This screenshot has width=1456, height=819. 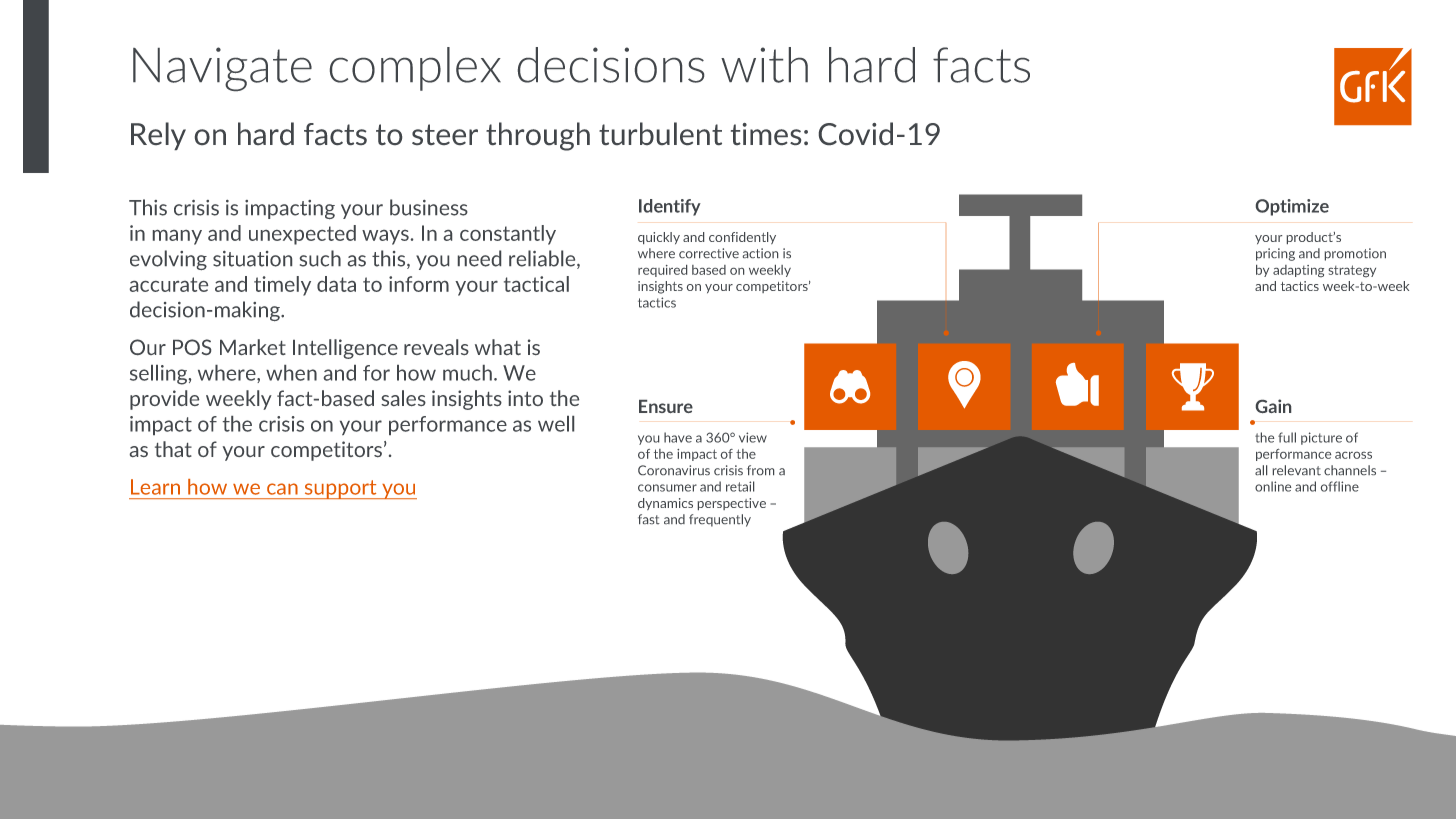 I want to click on with, so click(x=764, y=65).
